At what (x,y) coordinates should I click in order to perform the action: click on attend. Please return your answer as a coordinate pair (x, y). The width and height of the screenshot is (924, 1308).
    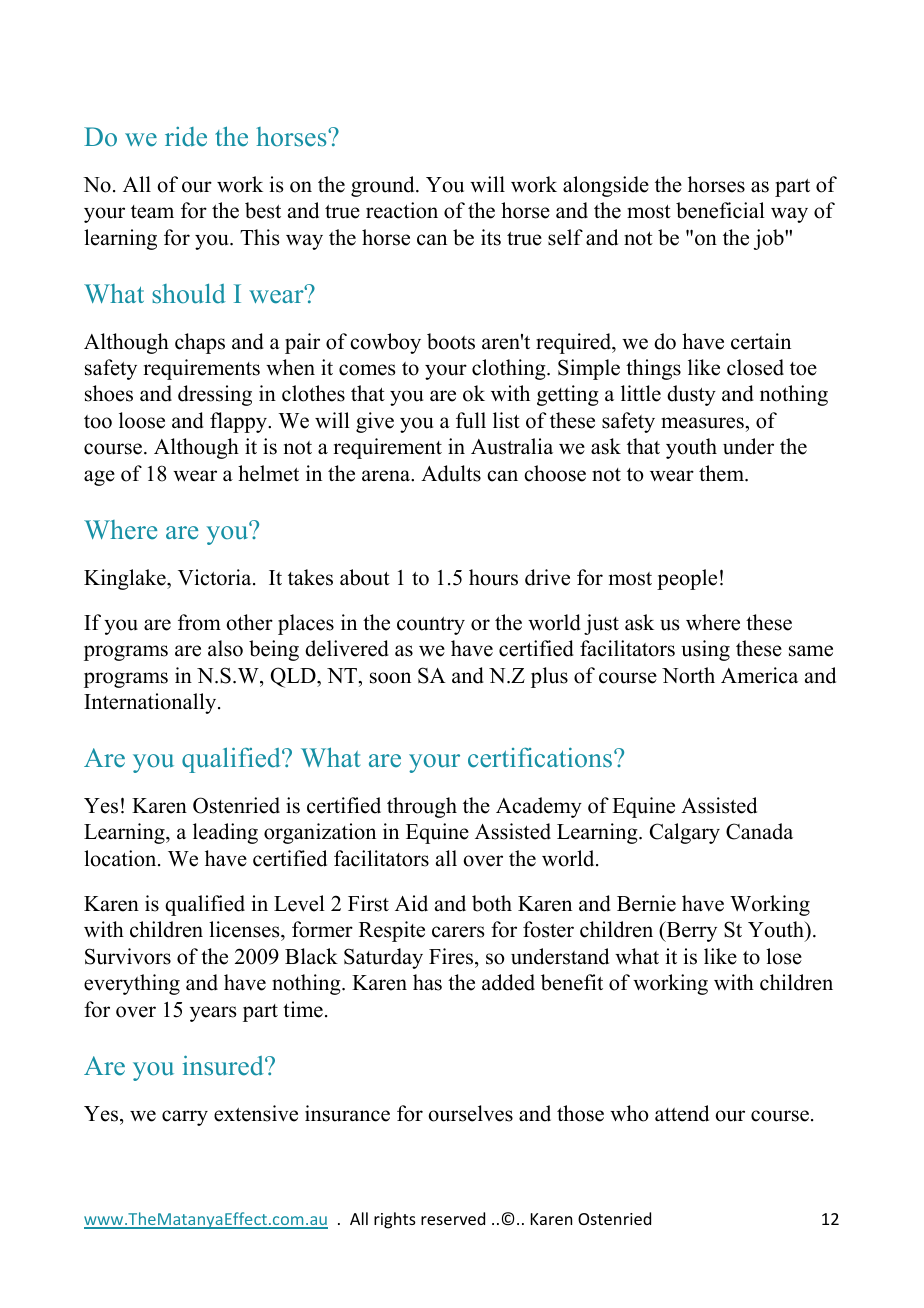
    Looking at the image, I should click on (682, 1113).
